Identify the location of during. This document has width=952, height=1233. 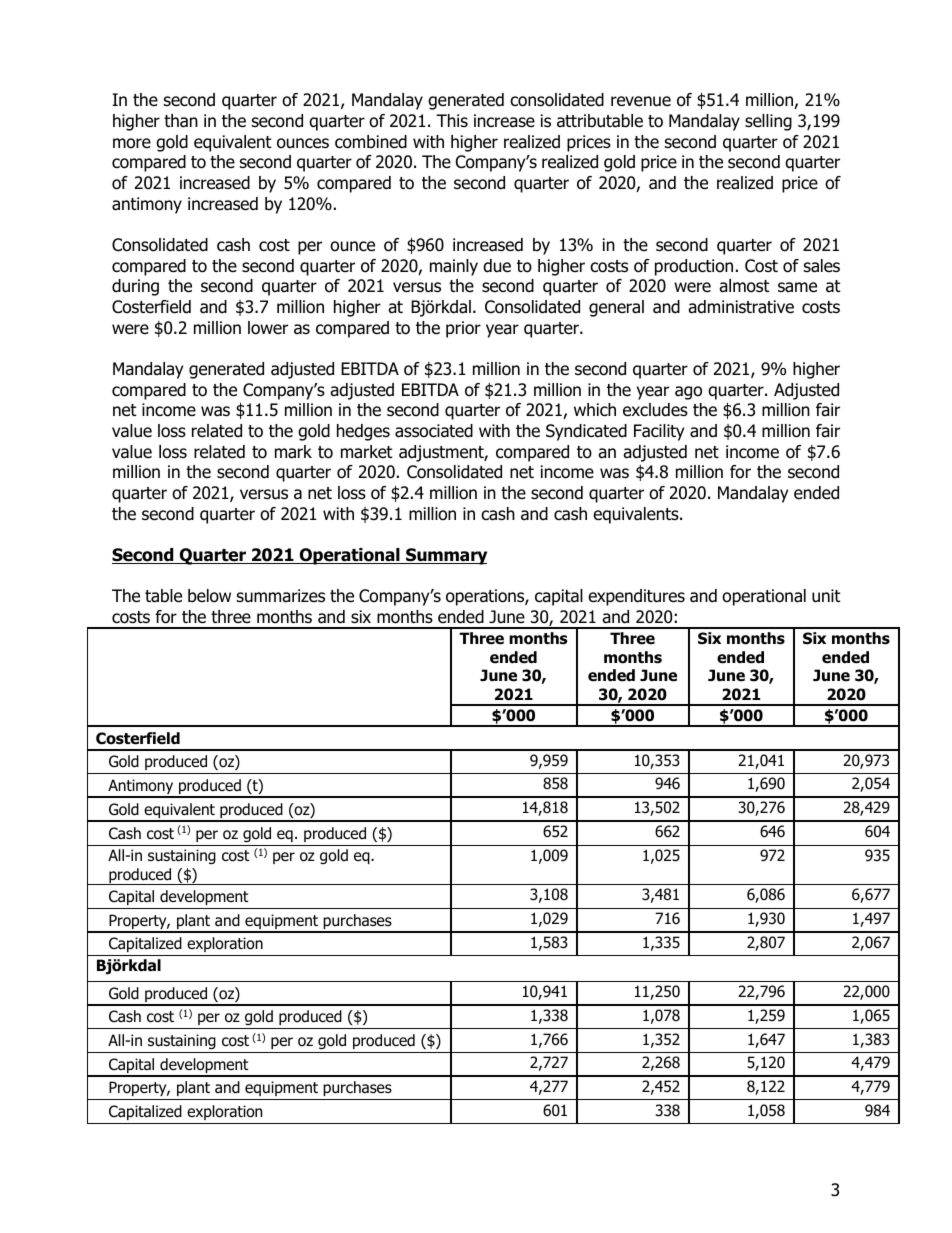
(135, 287).
